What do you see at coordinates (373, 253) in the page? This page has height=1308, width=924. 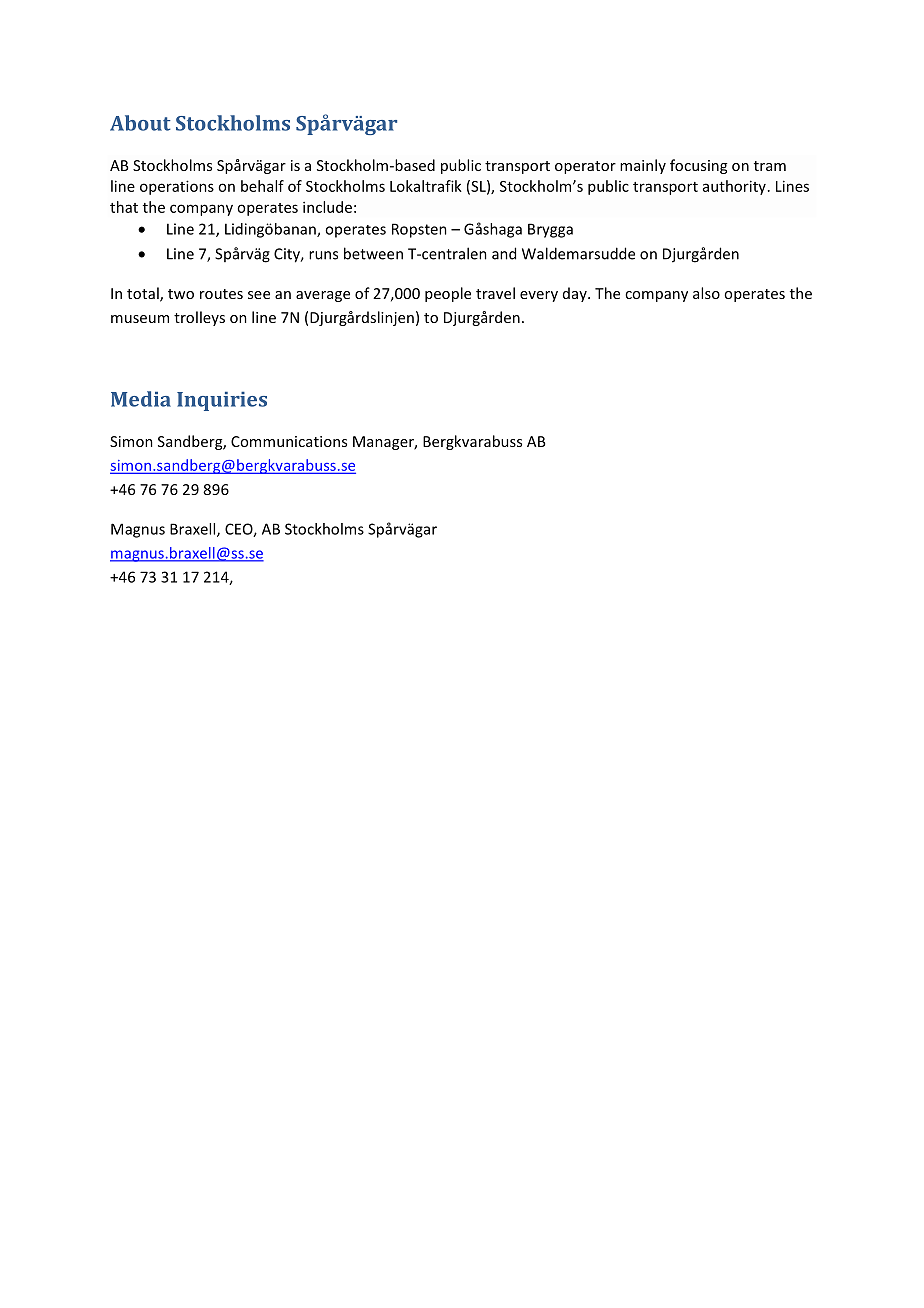 I see `between` at bounding box center [373, 253].
